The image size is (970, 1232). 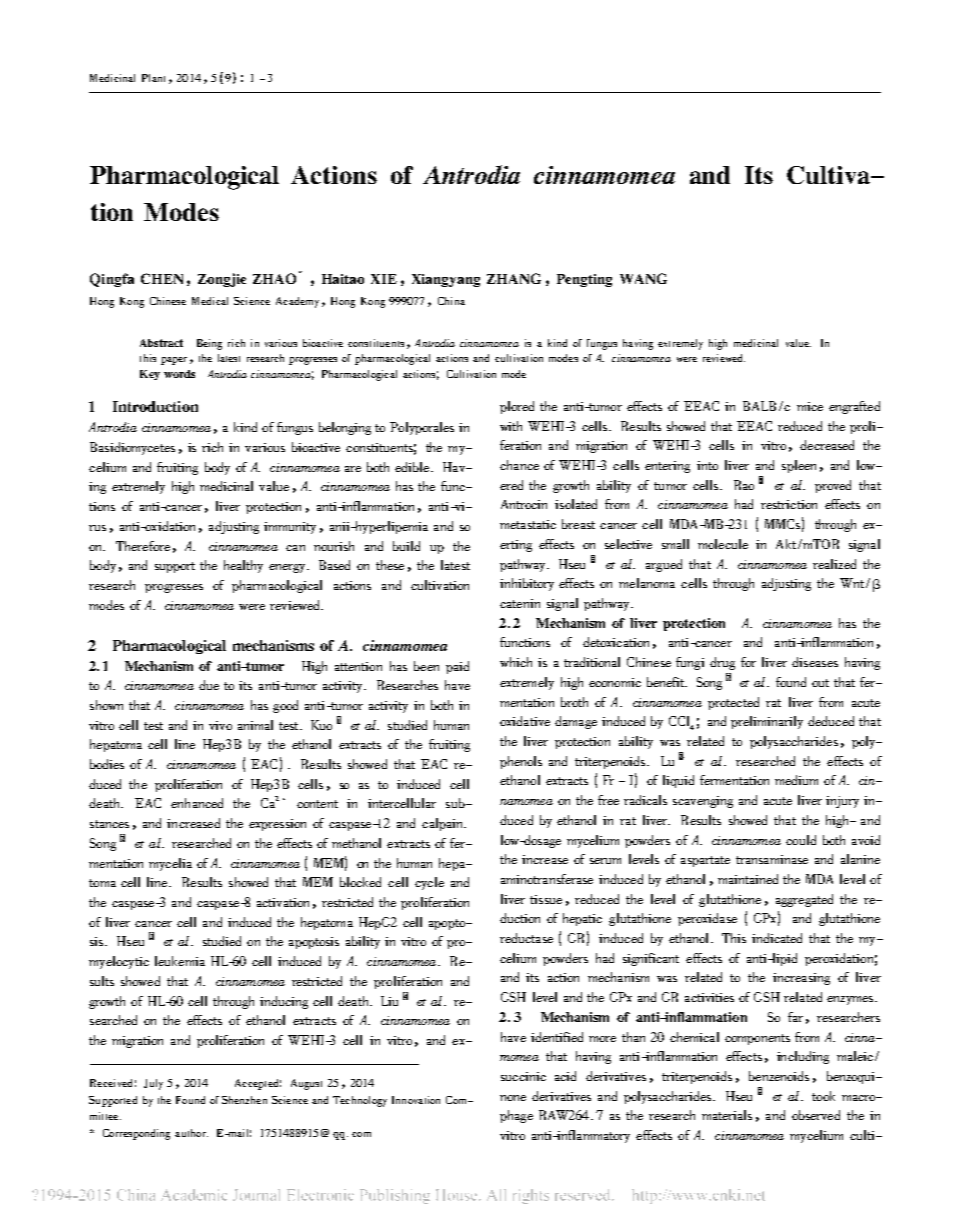 What do you see at coordinates (833, 486) in the document?
I see `proved` at bounding box center [833, 486].
